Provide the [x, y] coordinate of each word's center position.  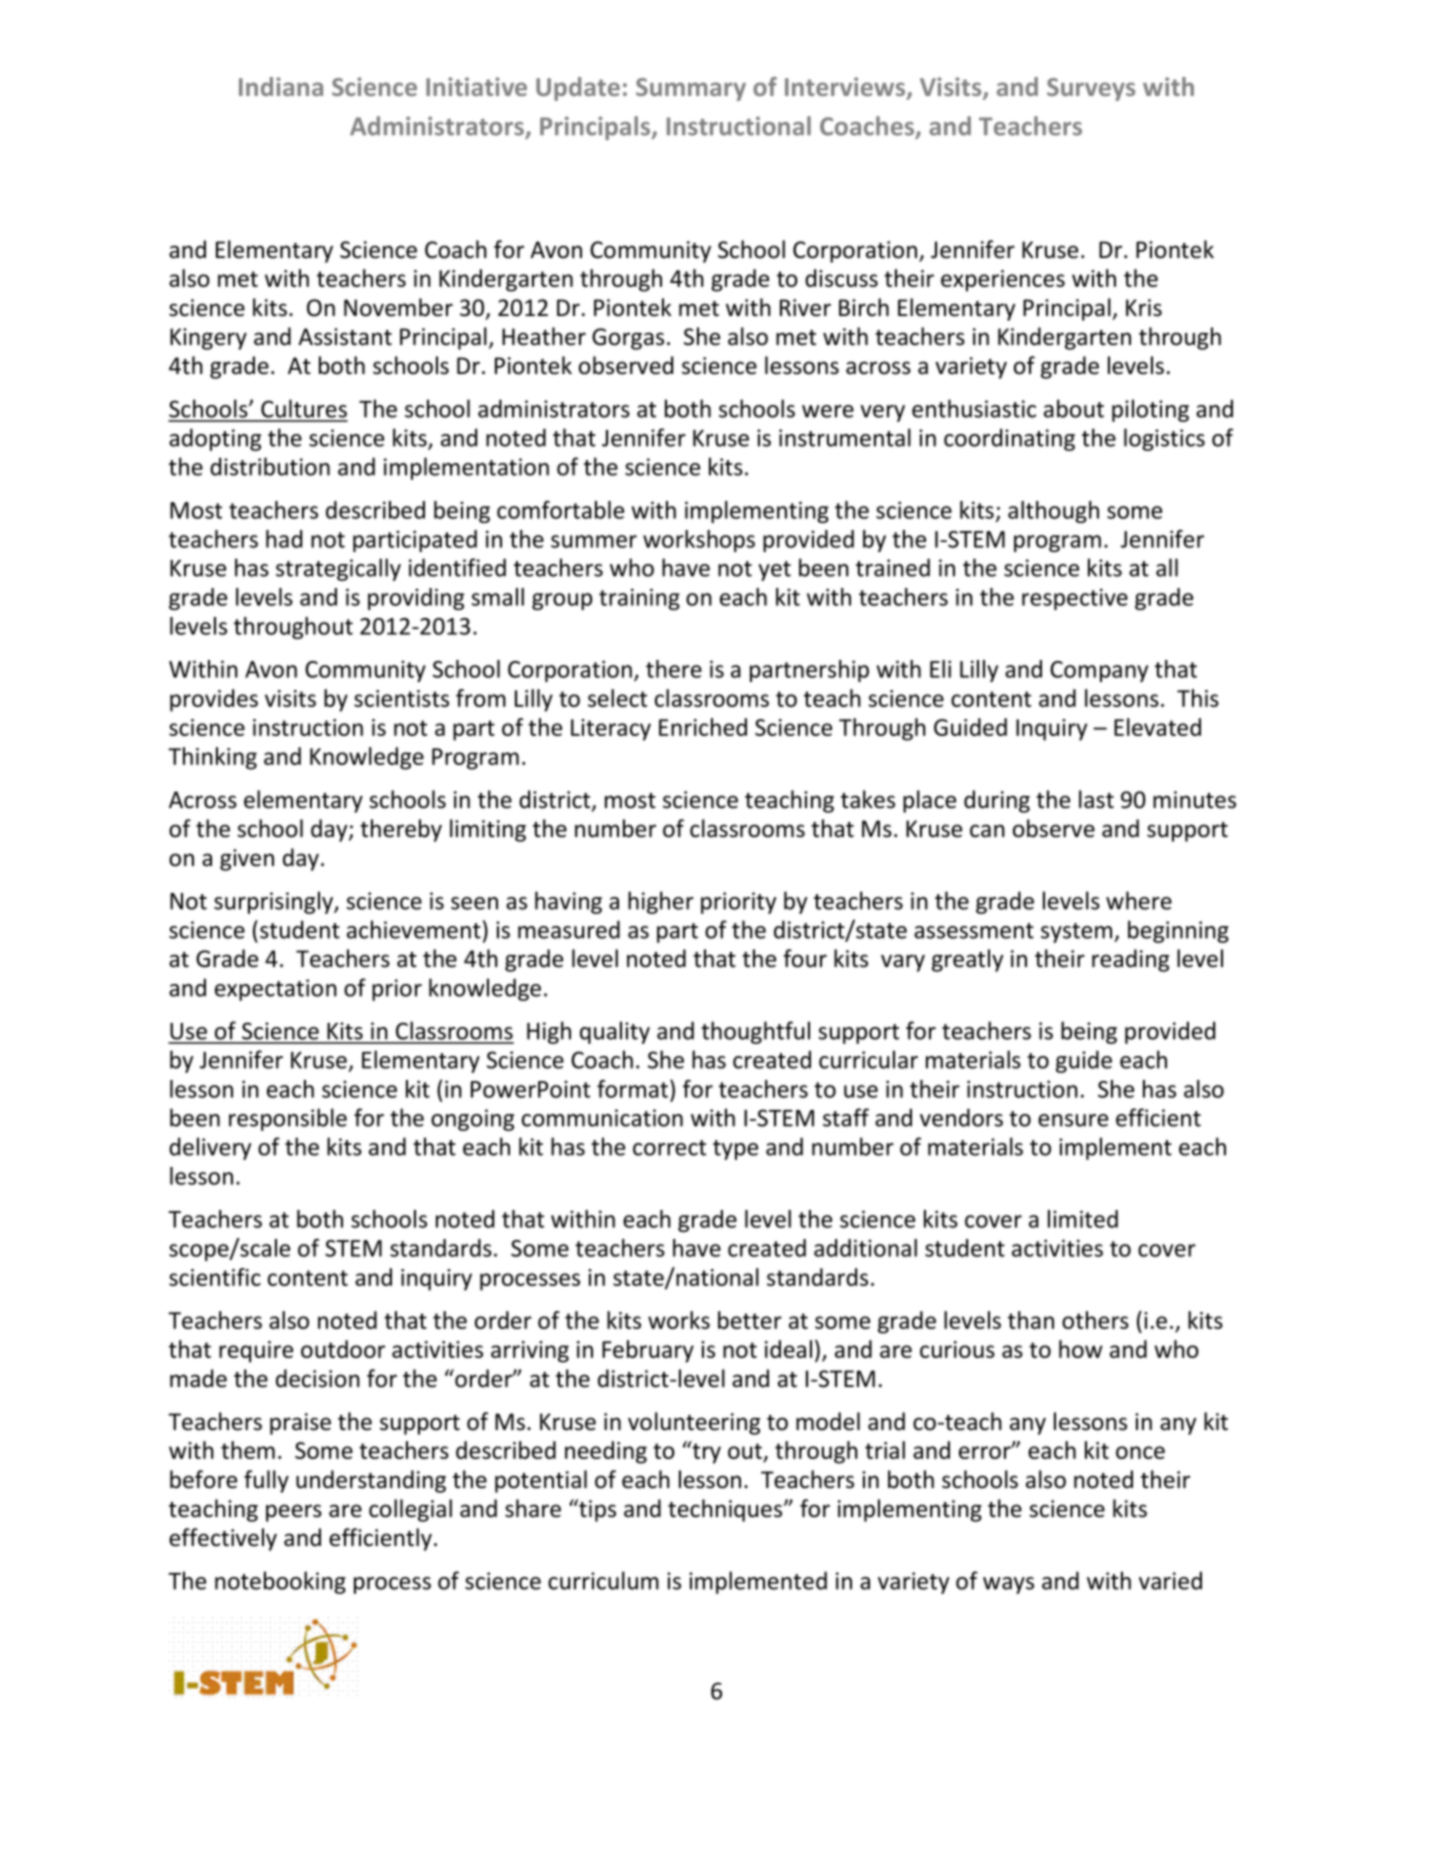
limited [1083, 1219]
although [1053, 512]
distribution [270, 466]
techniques [726, 1510]
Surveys [1091, 89]
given [247, 860]
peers [294, 1513]
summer [594, 541]
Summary [691, 89]
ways [1008, 1585]
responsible [288, 1119]
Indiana [281, 86]
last [1096, 799]
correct [669, 1148]
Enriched [703, 727]
